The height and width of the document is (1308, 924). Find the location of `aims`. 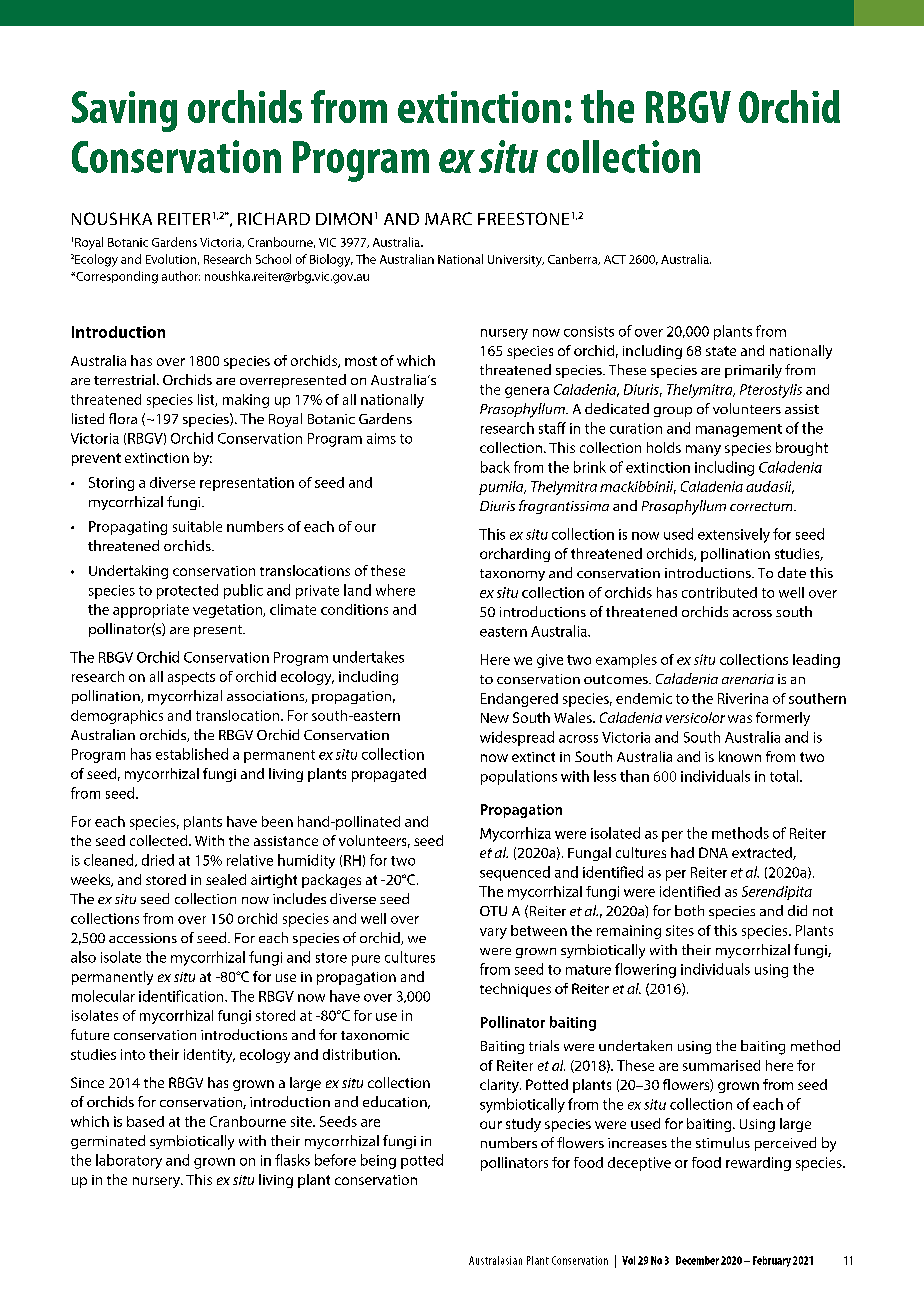

aims is located at coordinates (381, 438).
